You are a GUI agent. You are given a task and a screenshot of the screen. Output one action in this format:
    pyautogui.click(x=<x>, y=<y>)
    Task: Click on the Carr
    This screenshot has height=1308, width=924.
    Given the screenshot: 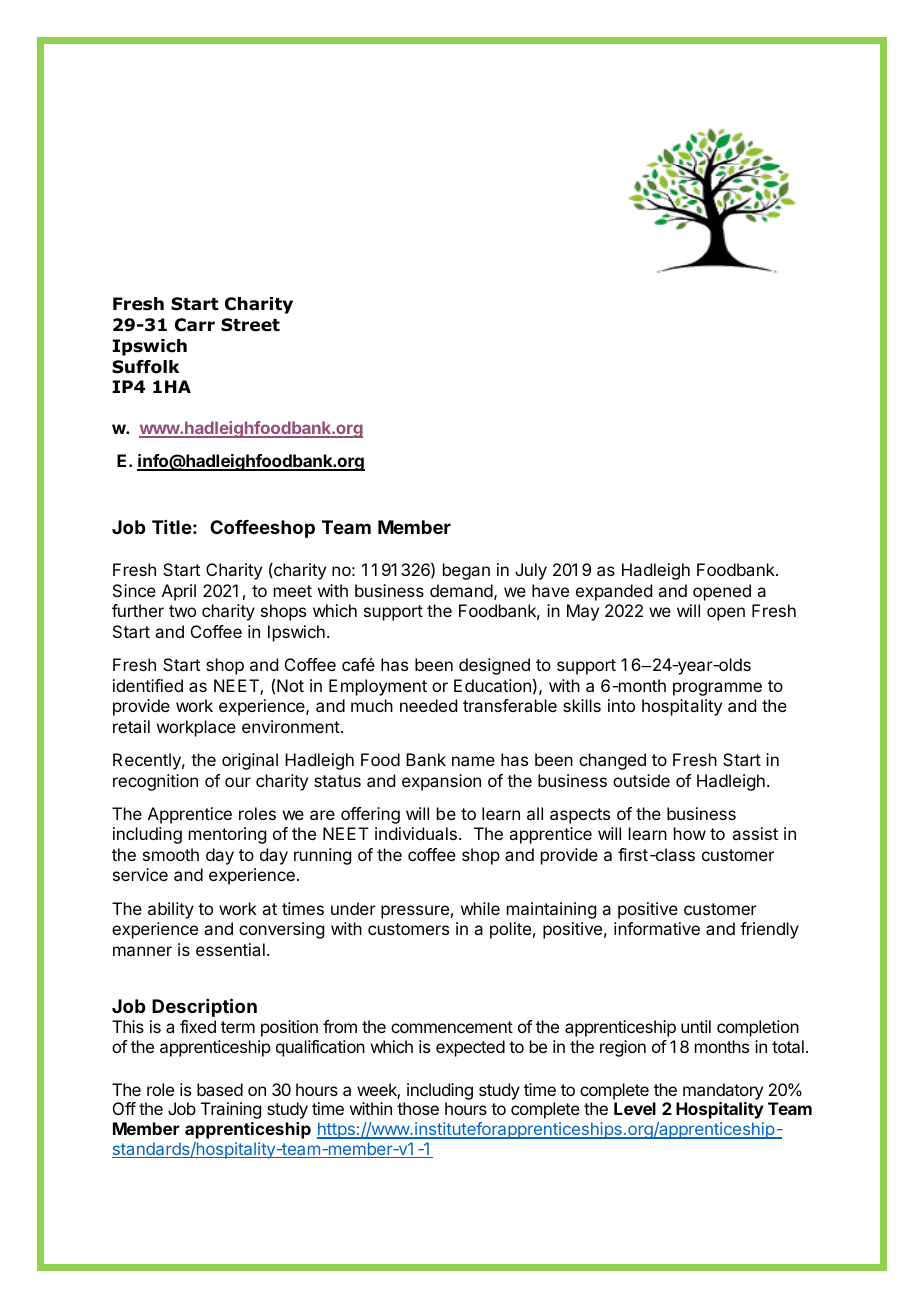 What is the action you would take?
    pyautogui.click(x=195, y=325)
